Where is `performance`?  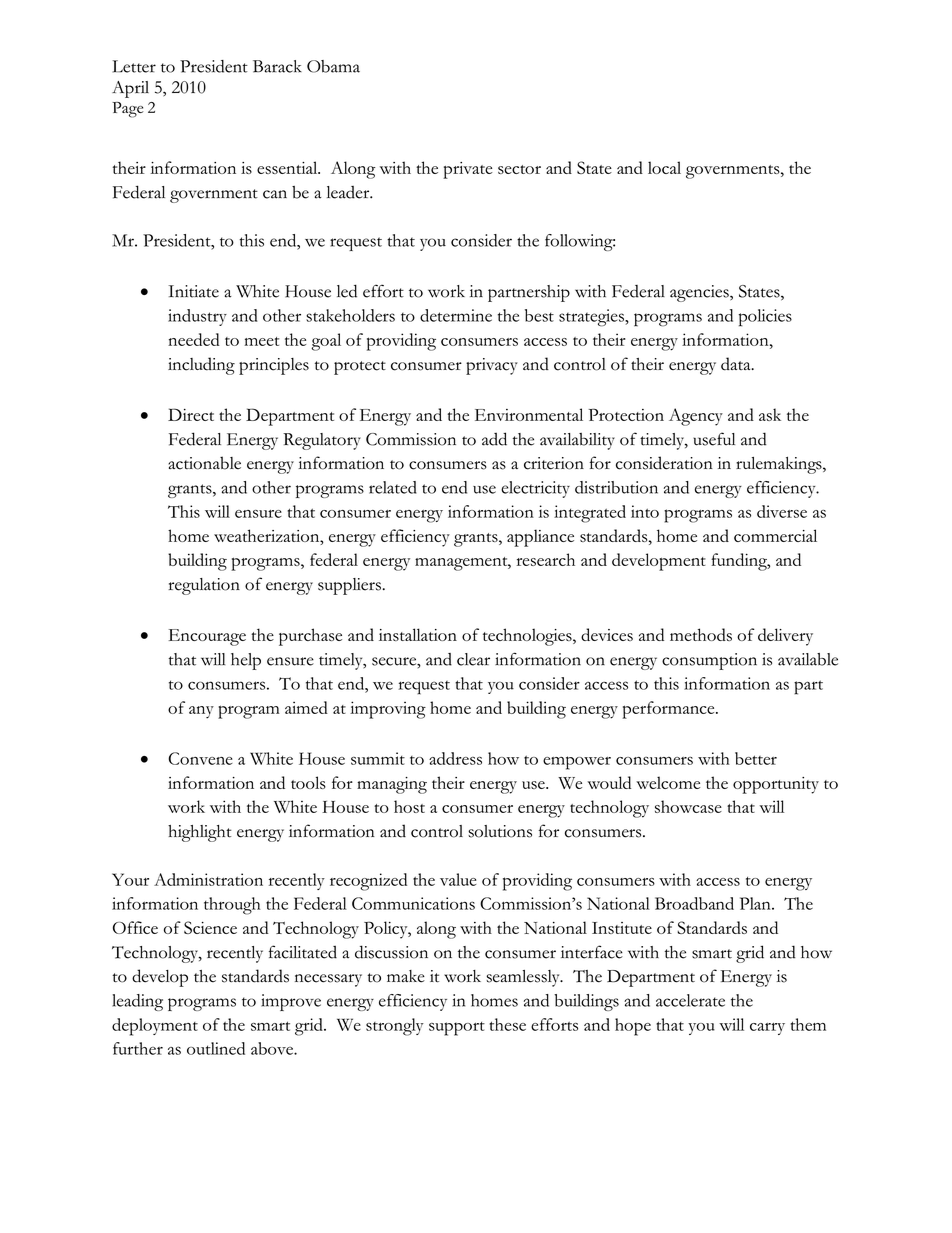 performance is located at coordinates (669, 710).
